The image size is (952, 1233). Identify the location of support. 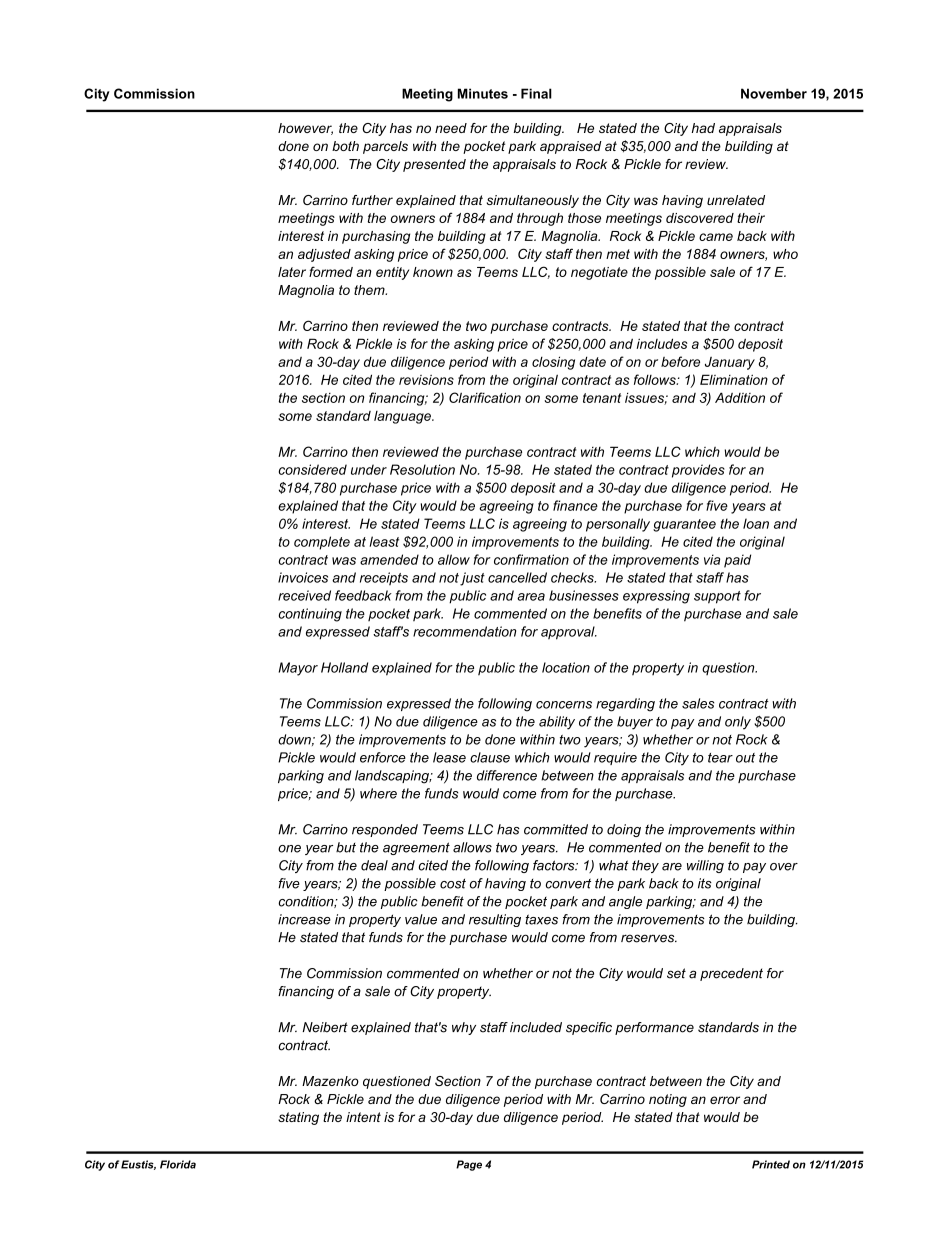
(717, 597).
